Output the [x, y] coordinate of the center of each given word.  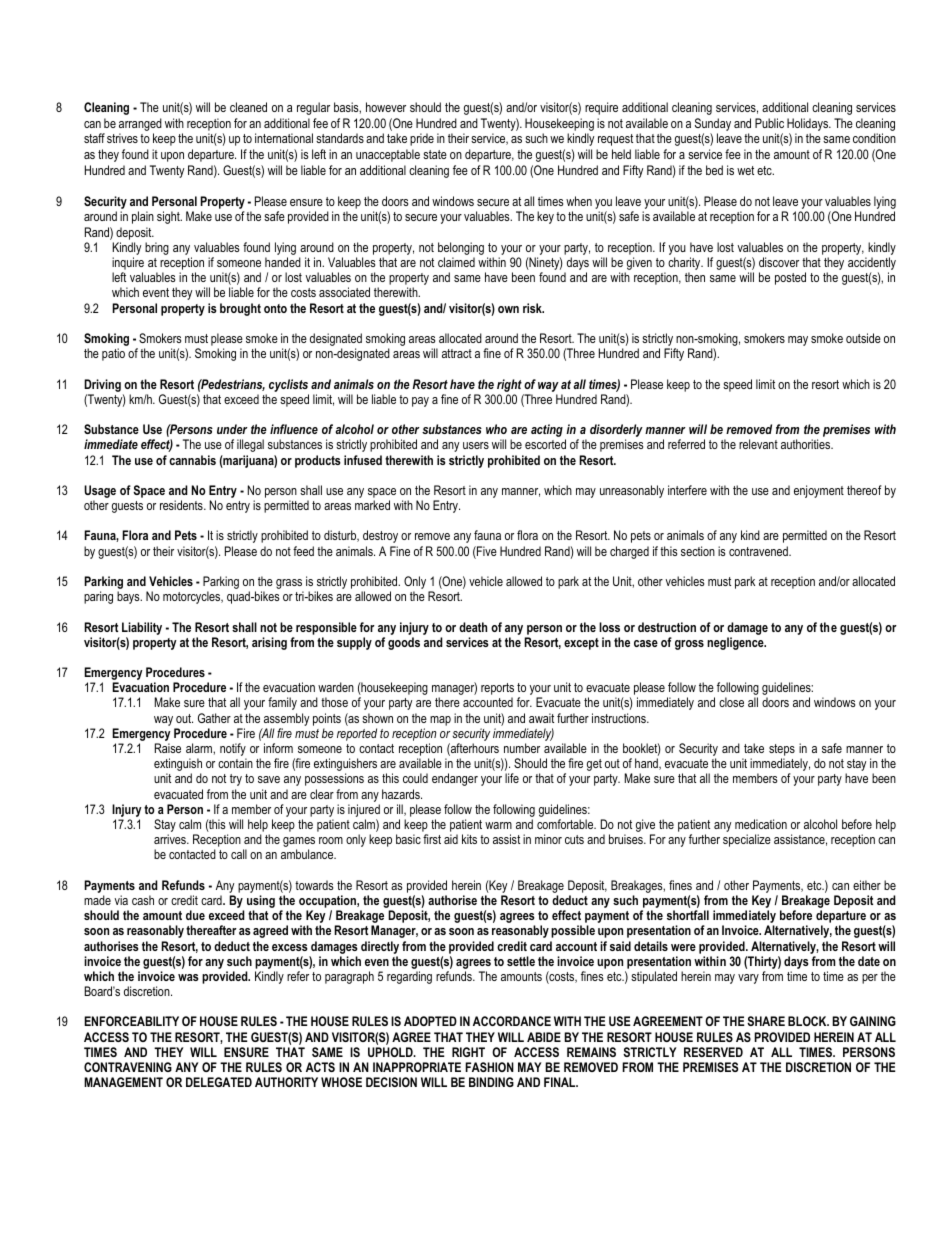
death [473, 627]
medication [761, 824]
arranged [140, 124]
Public [769, 123]
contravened [759, 551]
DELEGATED [219, 1082]
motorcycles [193, 597]
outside [863, 338]
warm [498, 825]
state [435, 154]
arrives [171, 839]
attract [457, 353]
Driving [102, 385]
